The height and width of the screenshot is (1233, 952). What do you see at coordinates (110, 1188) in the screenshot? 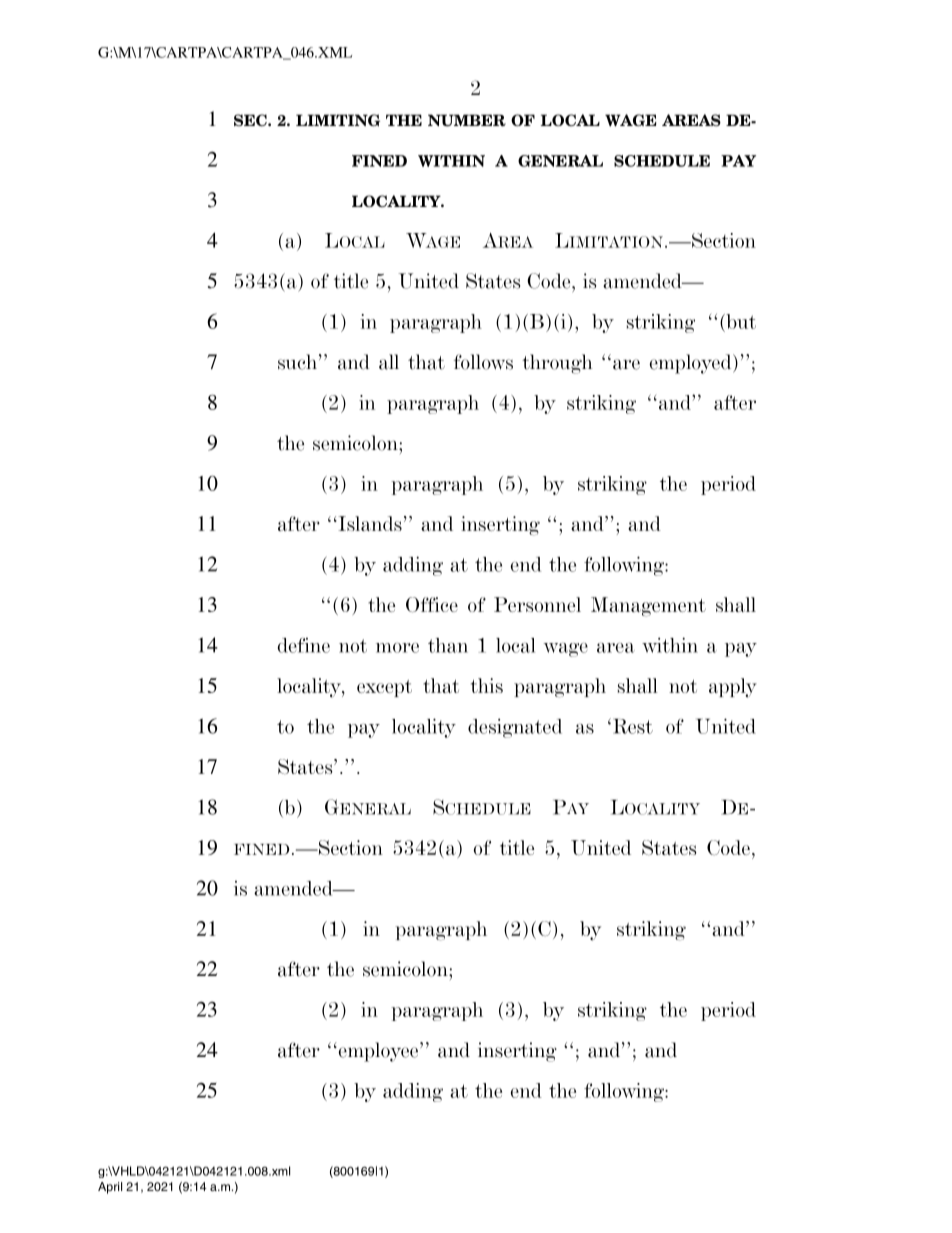
I see `April` at bounding box center [110, 1188].
